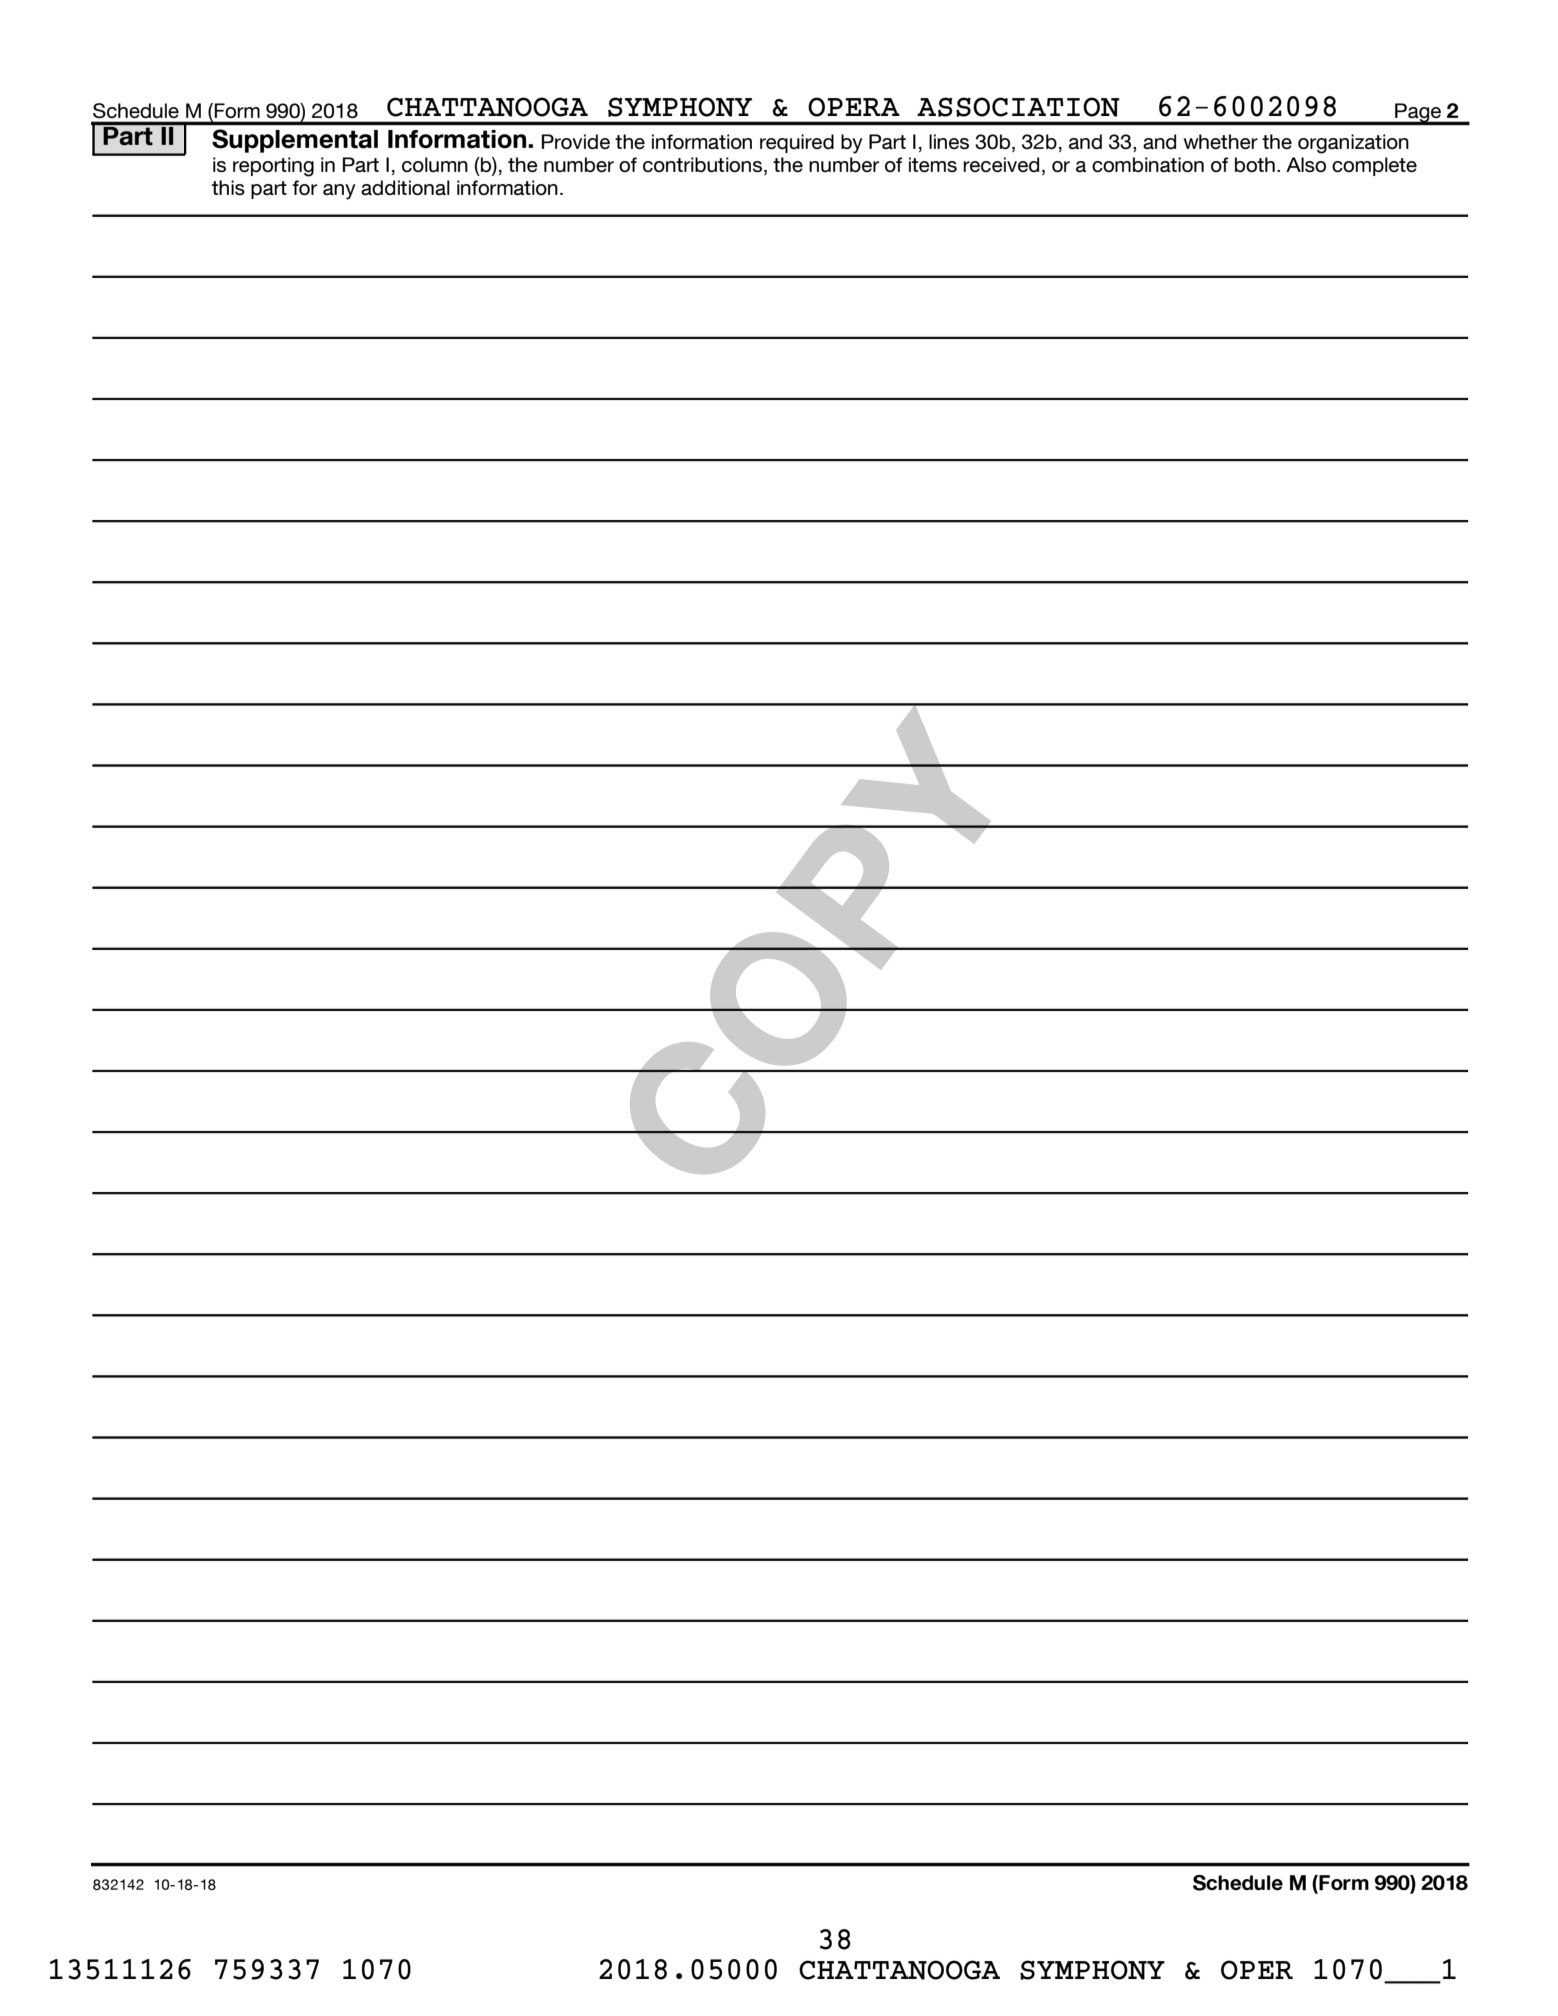 The height and width of the screenshot is (2016, 1558). Describe the element at coordinates (949, 142) in the screenshot. I see `lines` at that location.
